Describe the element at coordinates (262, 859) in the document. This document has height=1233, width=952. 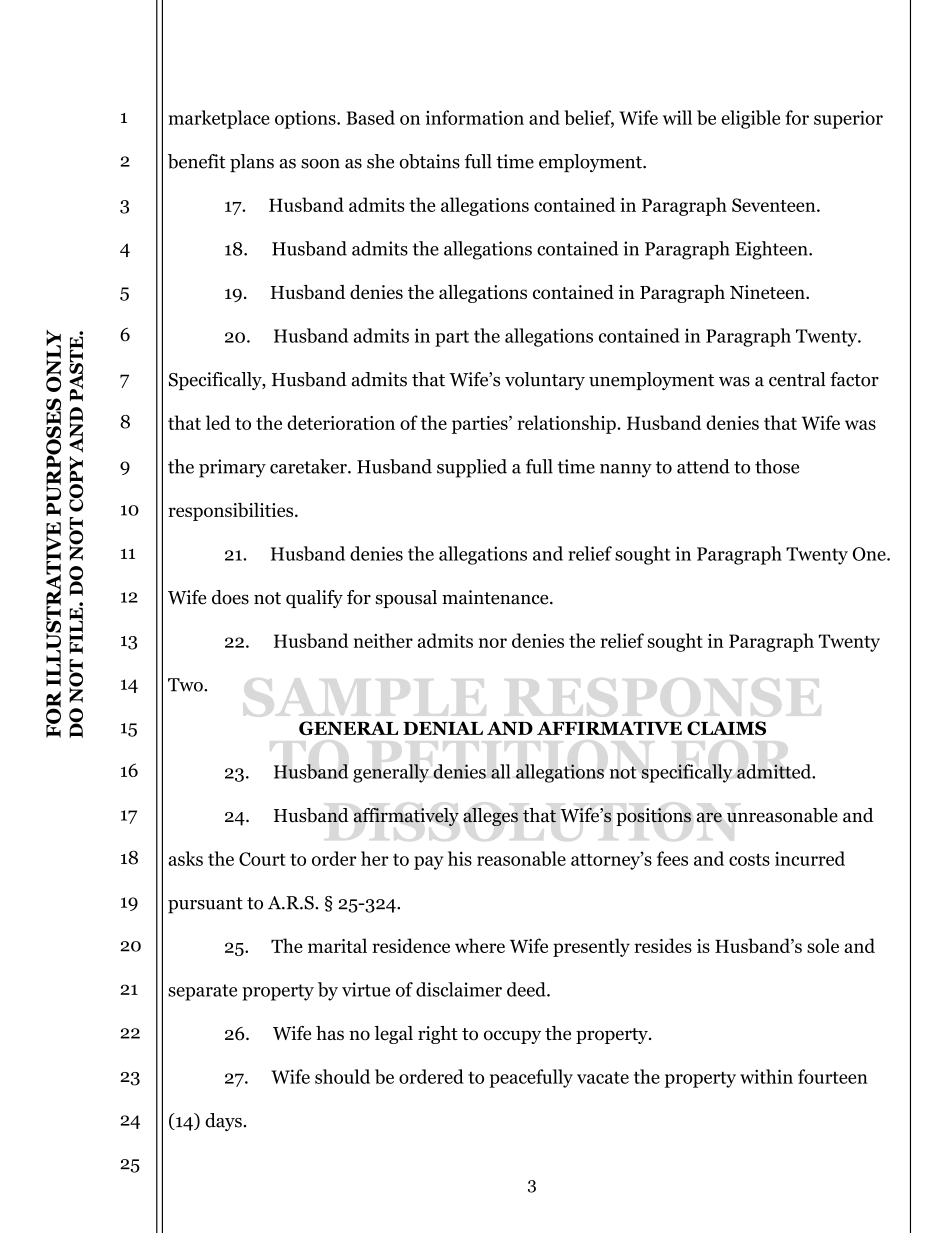
I see `Court` at that location.
